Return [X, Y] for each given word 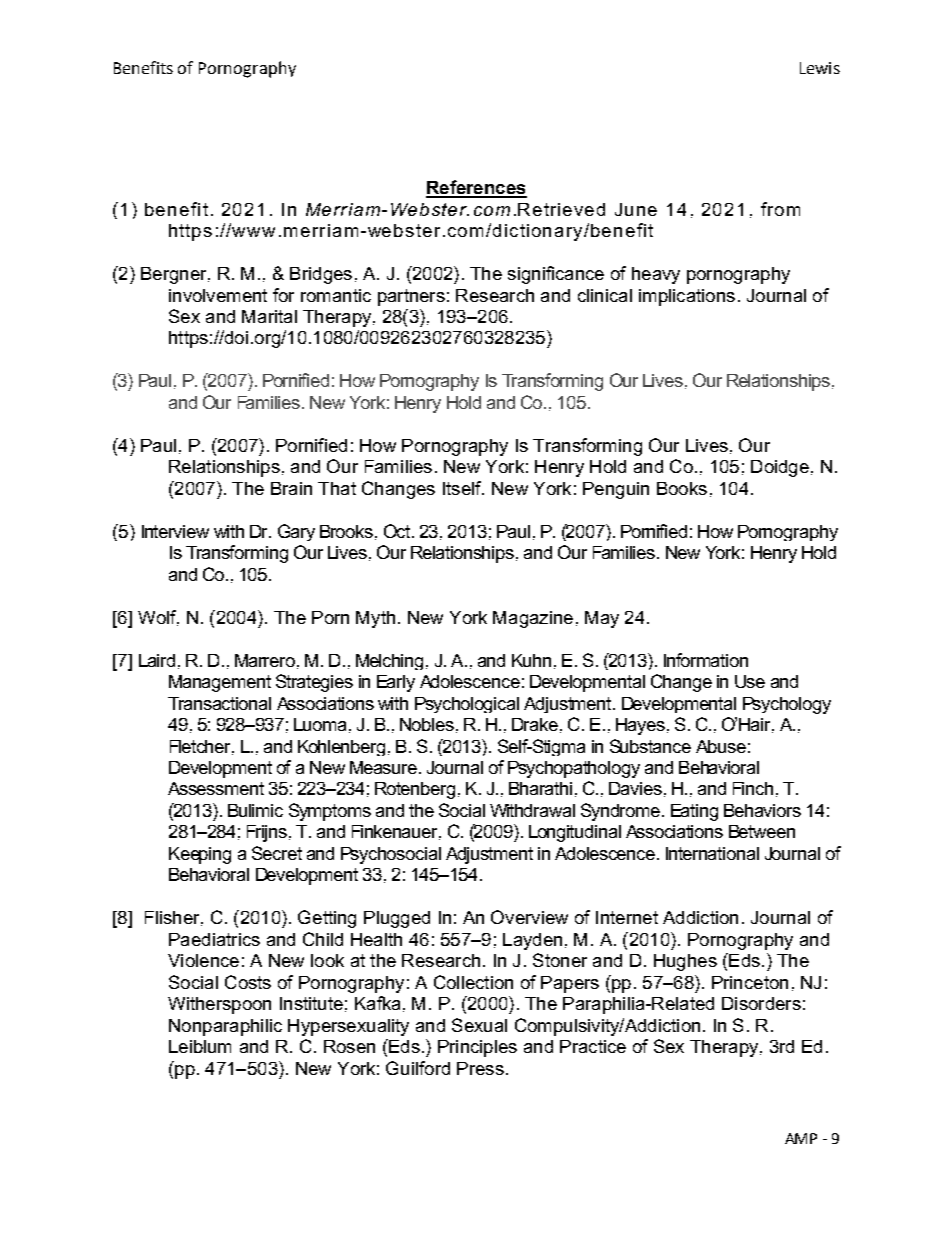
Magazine [533, 619]
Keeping [200, 855]
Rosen [349, 1046]
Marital [269, 316]
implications [687, 297]
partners [411, 297]
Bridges [321, 275]
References [476, 188]
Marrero [265, 660]
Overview [529, 917]
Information [706, 660]
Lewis [820, 68]
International [712, 853]
